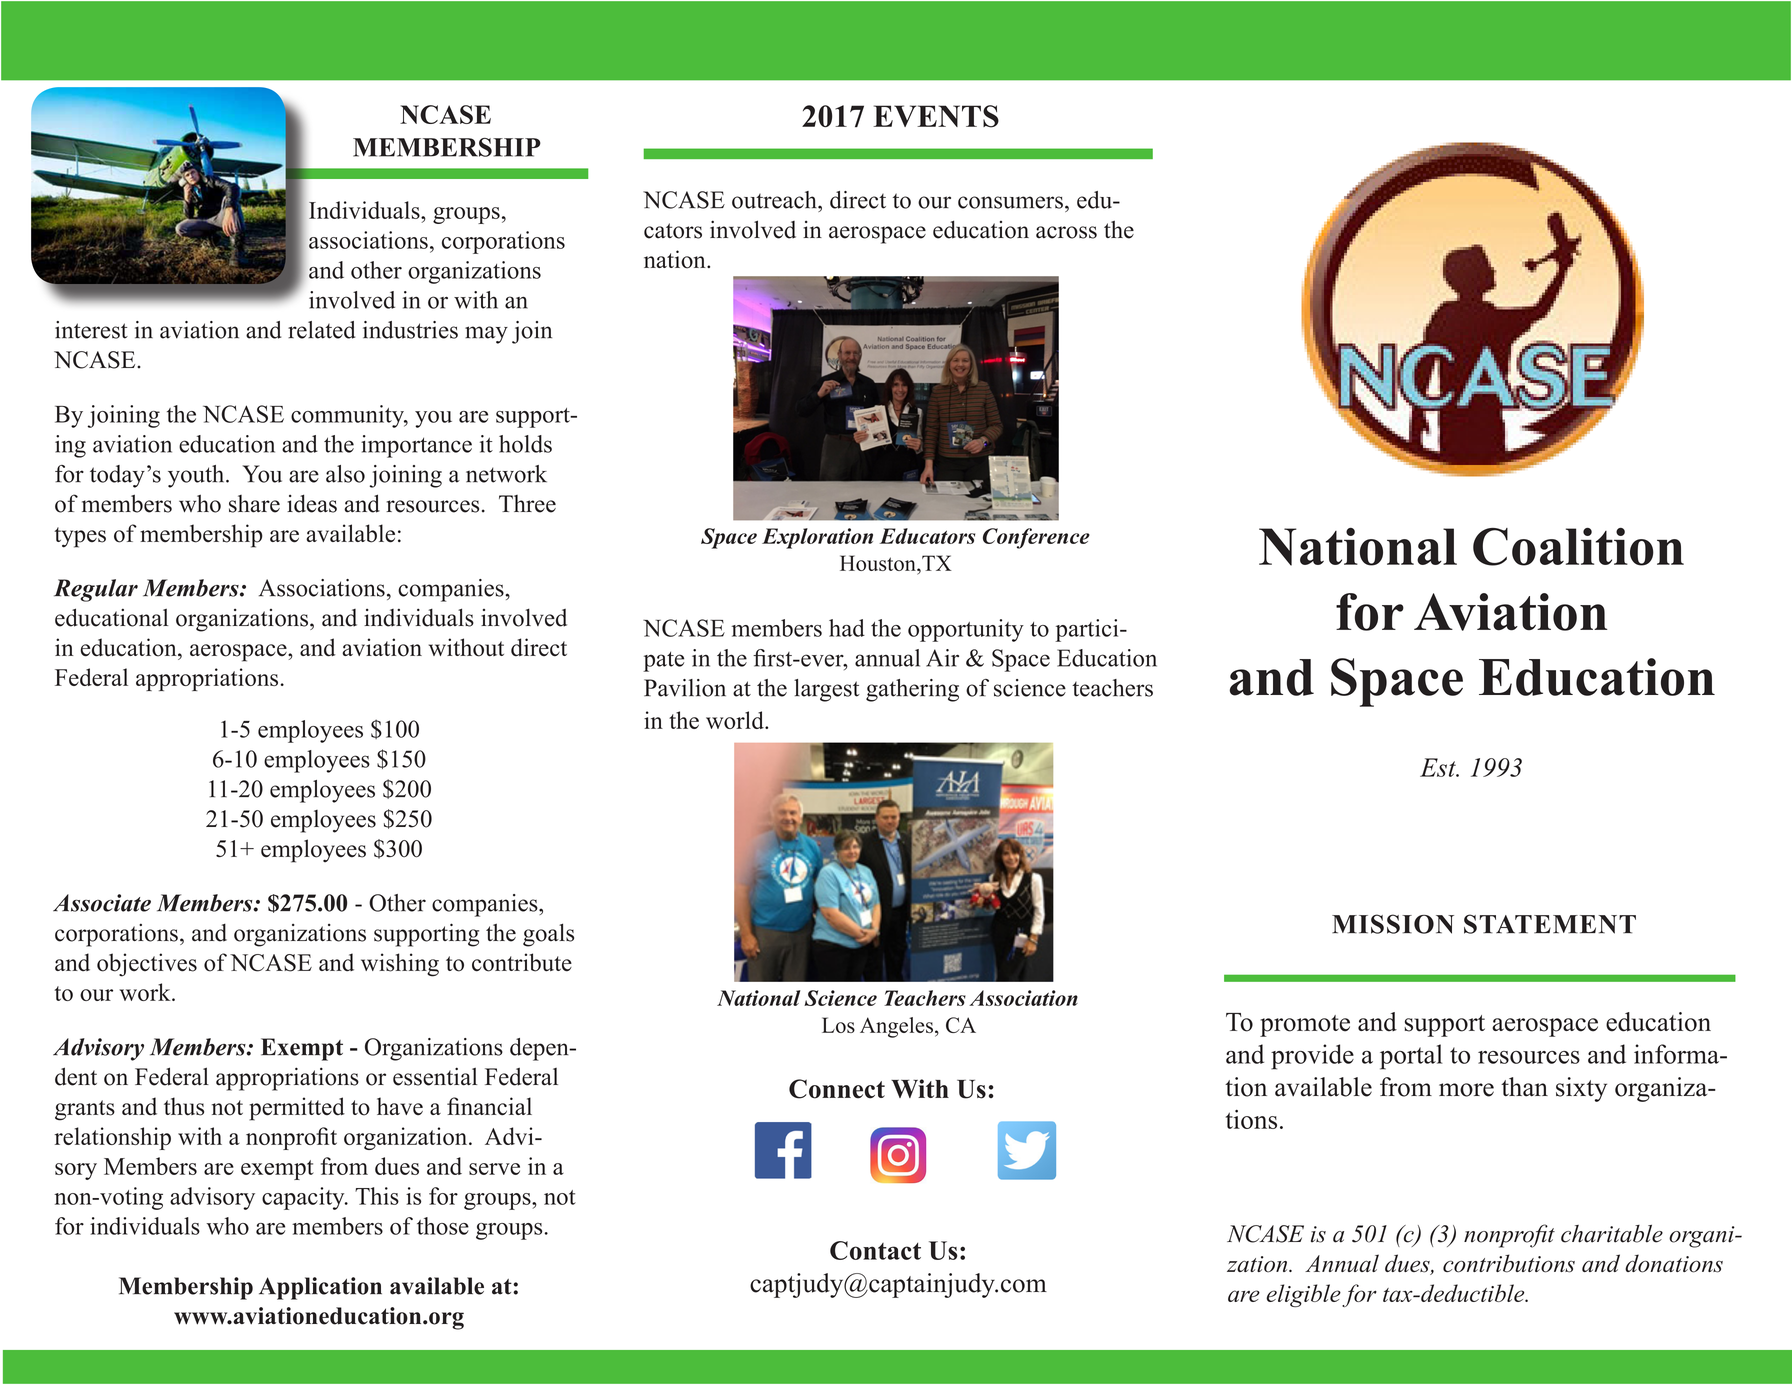  What do you see at coordinates (321, 330) in the page?
I see `related` at bounding box center [321, 330].
